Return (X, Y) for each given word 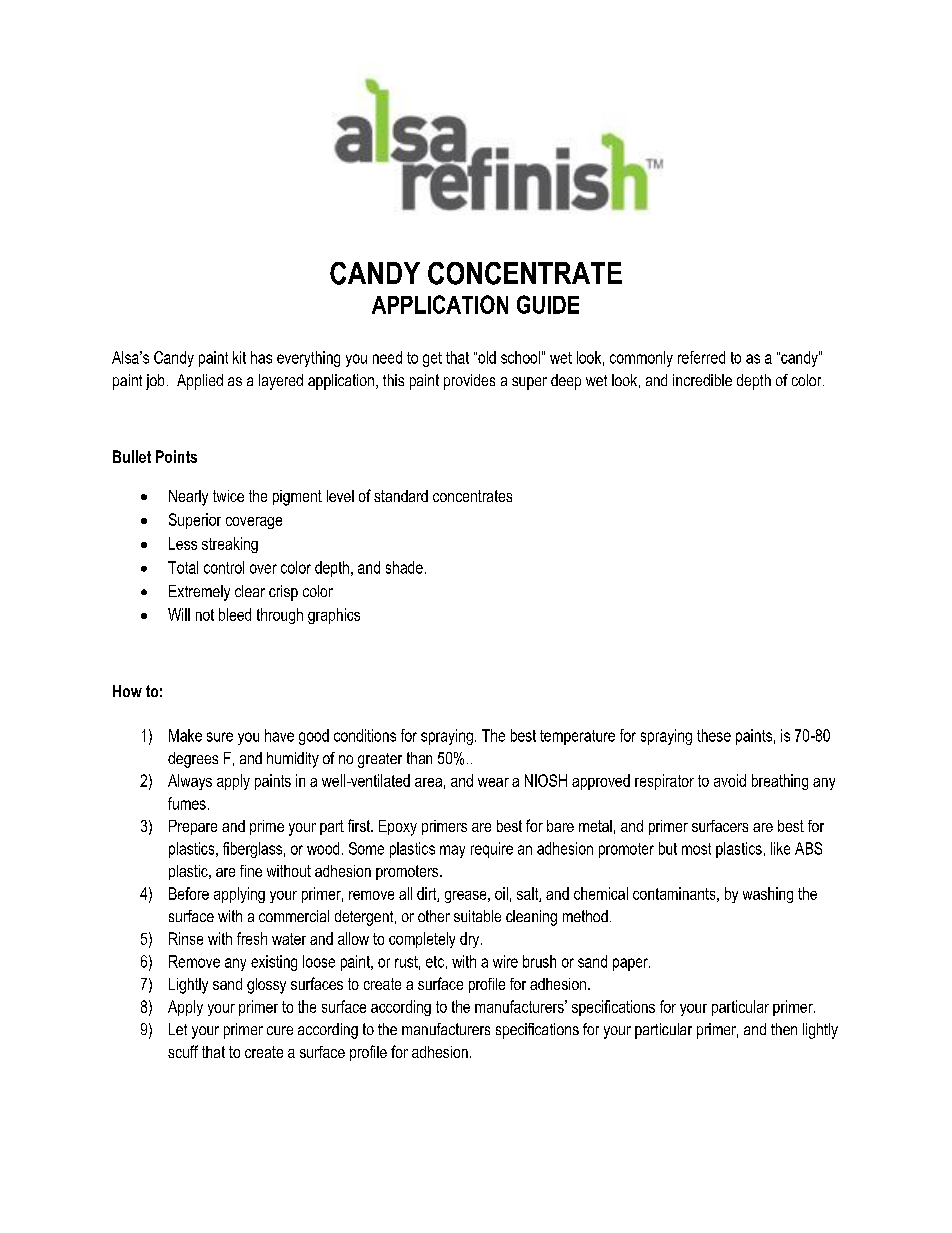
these (714, 735)
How (127, 691)
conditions (365, 735)
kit (239, 357)
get (432, 359)
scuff (183, 1051)
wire (505, 961)
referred (701, 357)
